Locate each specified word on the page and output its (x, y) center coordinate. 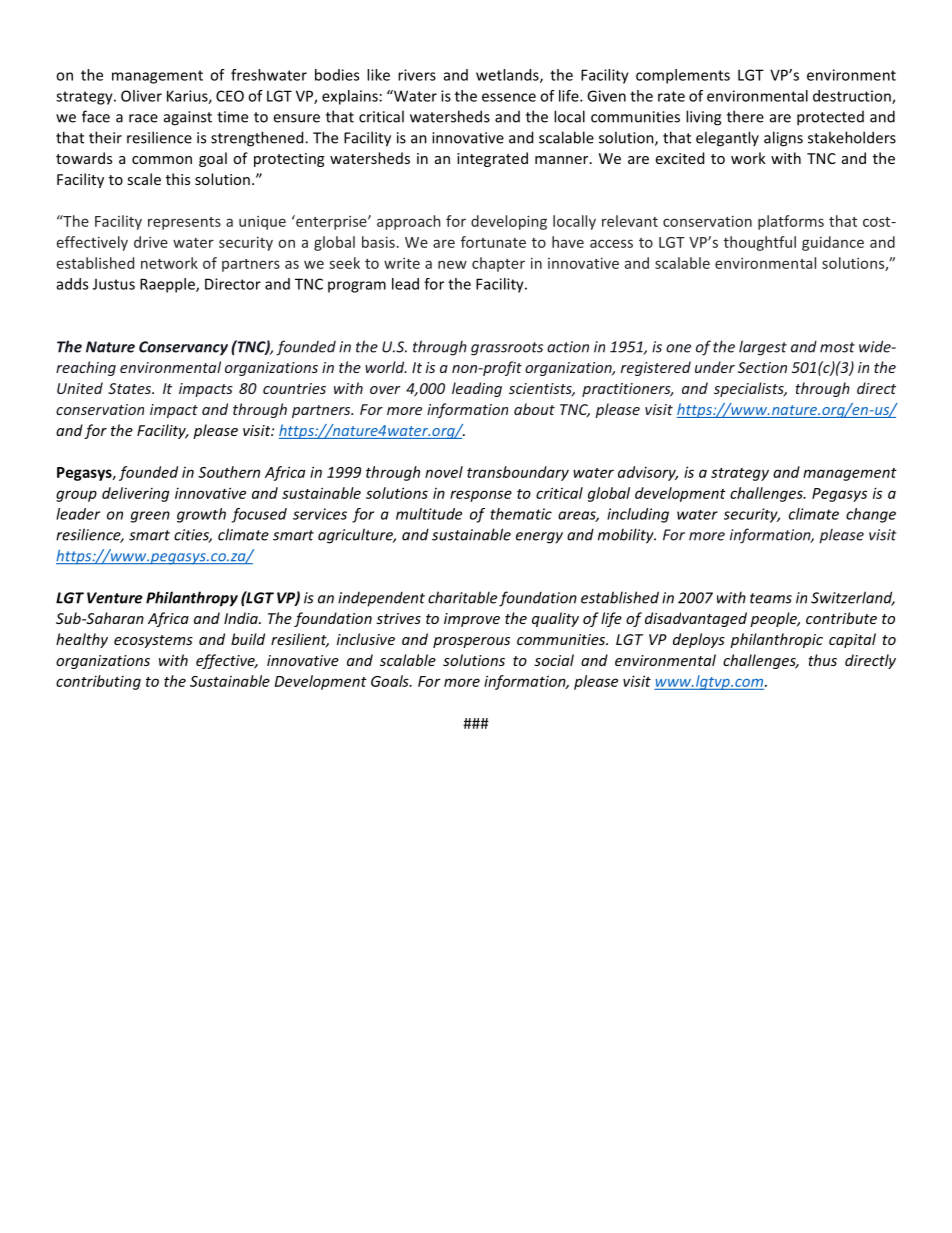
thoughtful (760, 243)
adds (72, 284)
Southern (229, 472)
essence (509, 97)
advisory (648, 473)
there (745, 116)
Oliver (141, 96)
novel (444, 472)
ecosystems (153, 641)
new (452, 264)
